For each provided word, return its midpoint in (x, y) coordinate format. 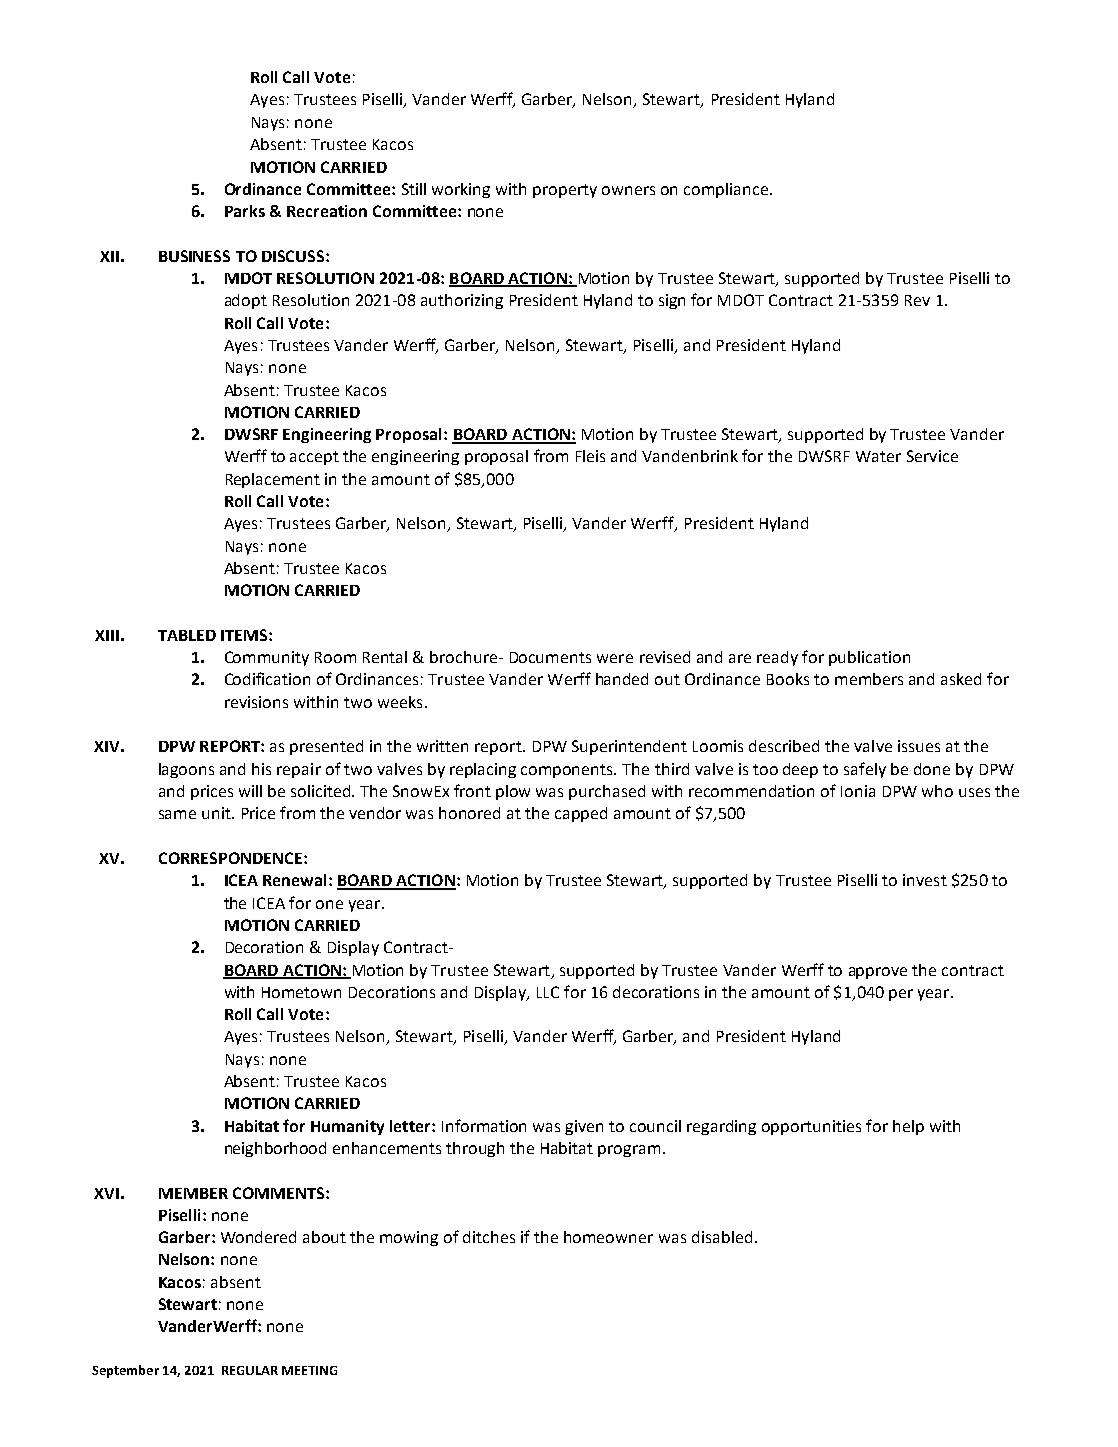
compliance (727, 190)
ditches (489, 1237)
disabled (722, 1237)
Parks (245, 211)
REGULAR (250, 1370)
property (565, 191)
